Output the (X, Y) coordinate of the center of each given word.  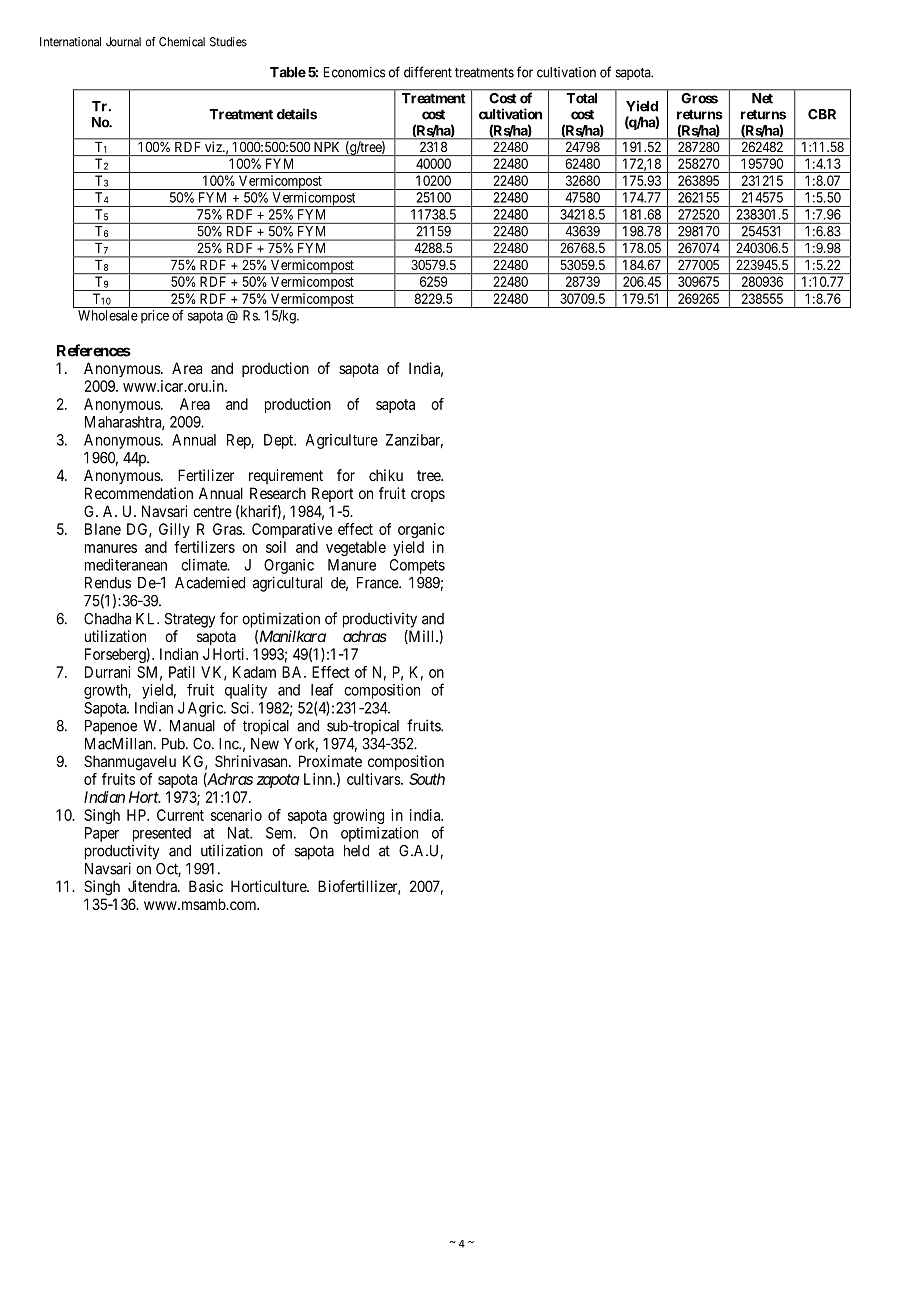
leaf (322, 689)
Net (762, 98)
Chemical (182, 42)
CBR (822, 114)
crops (428, 496)
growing (358, 816)
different (428, 72)
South (427, 779)
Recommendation (139, 493)
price (155, 317)
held (356, 851)
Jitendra (153, 886)
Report (332, 494)
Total (582, 98)
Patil (182, 672)
